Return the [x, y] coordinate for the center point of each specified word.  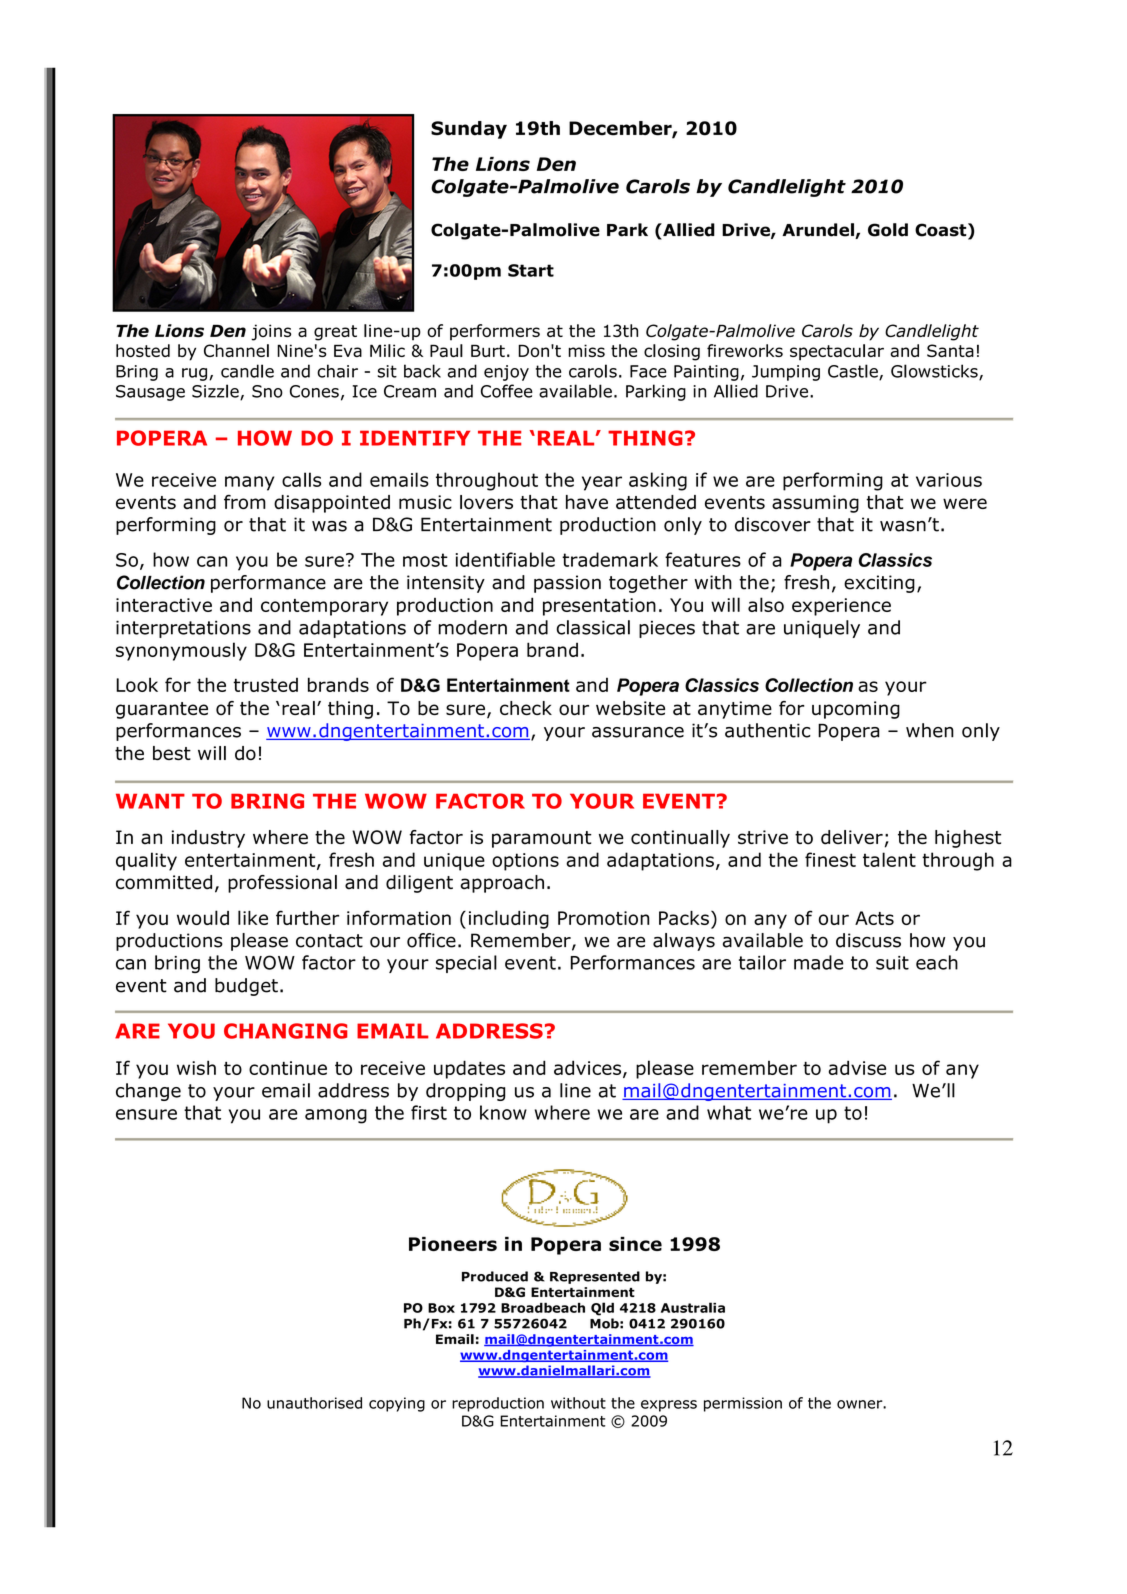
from [245, 502]
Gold [888, 230]
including [509, 919]
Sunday [469, 130]
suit [892, 963]
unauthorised [314, 1403]
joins [271, 332]
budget [246, 987]
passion [567, 584]
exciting [879, 584]
